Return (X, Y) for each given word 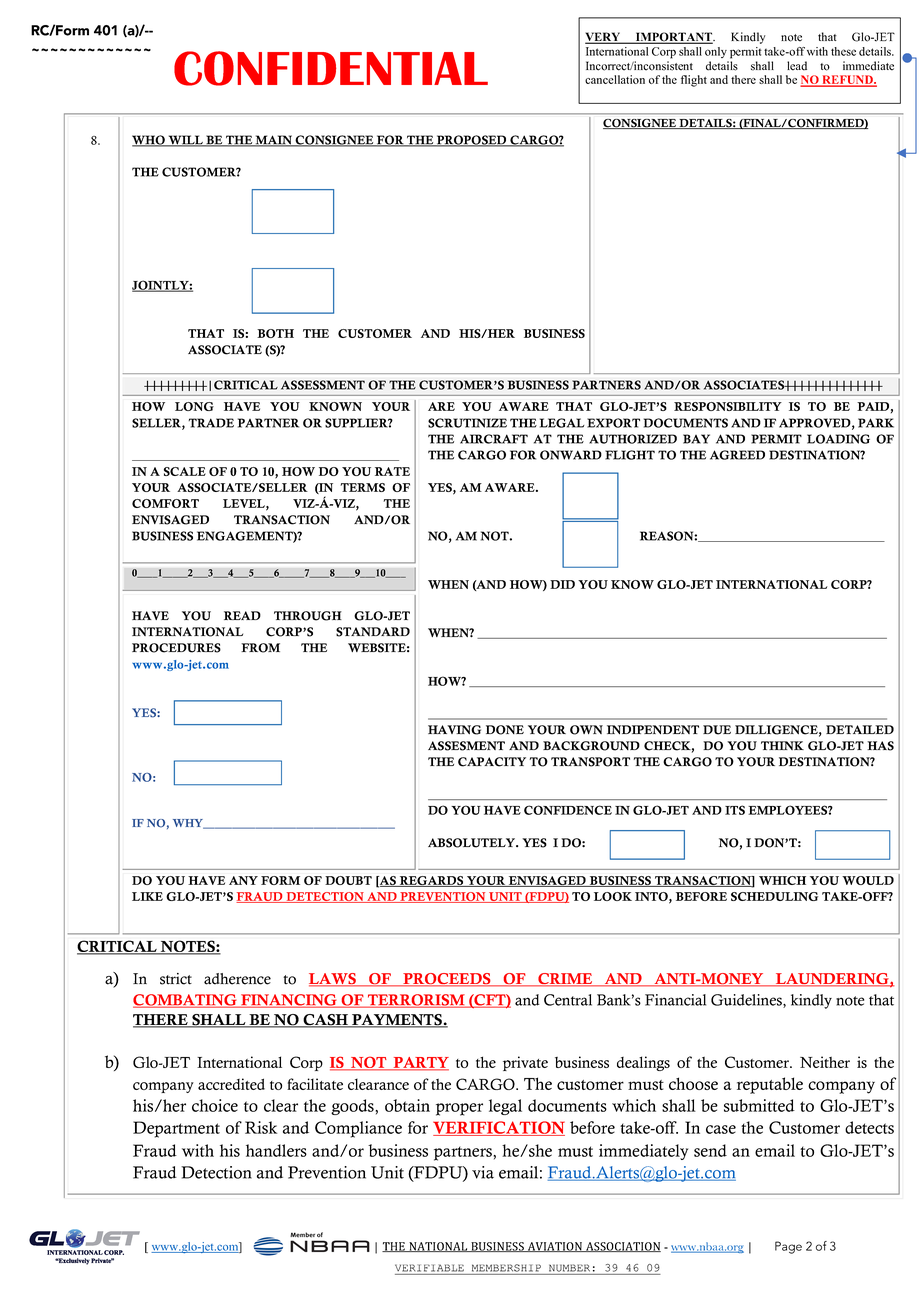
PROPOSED (472, 141)
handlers (276, 1150)
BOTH (275, 333)
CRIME (565, 980)
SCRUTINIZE (467, 423)
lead (797, 66)
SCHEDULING (774, 896)
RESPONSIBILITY (728, 406)
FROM (260, 648)
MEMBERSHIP (506, 1268)
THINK (782, 745)
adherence (237, 979)
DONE (505, 730)
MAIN (274, 141)
